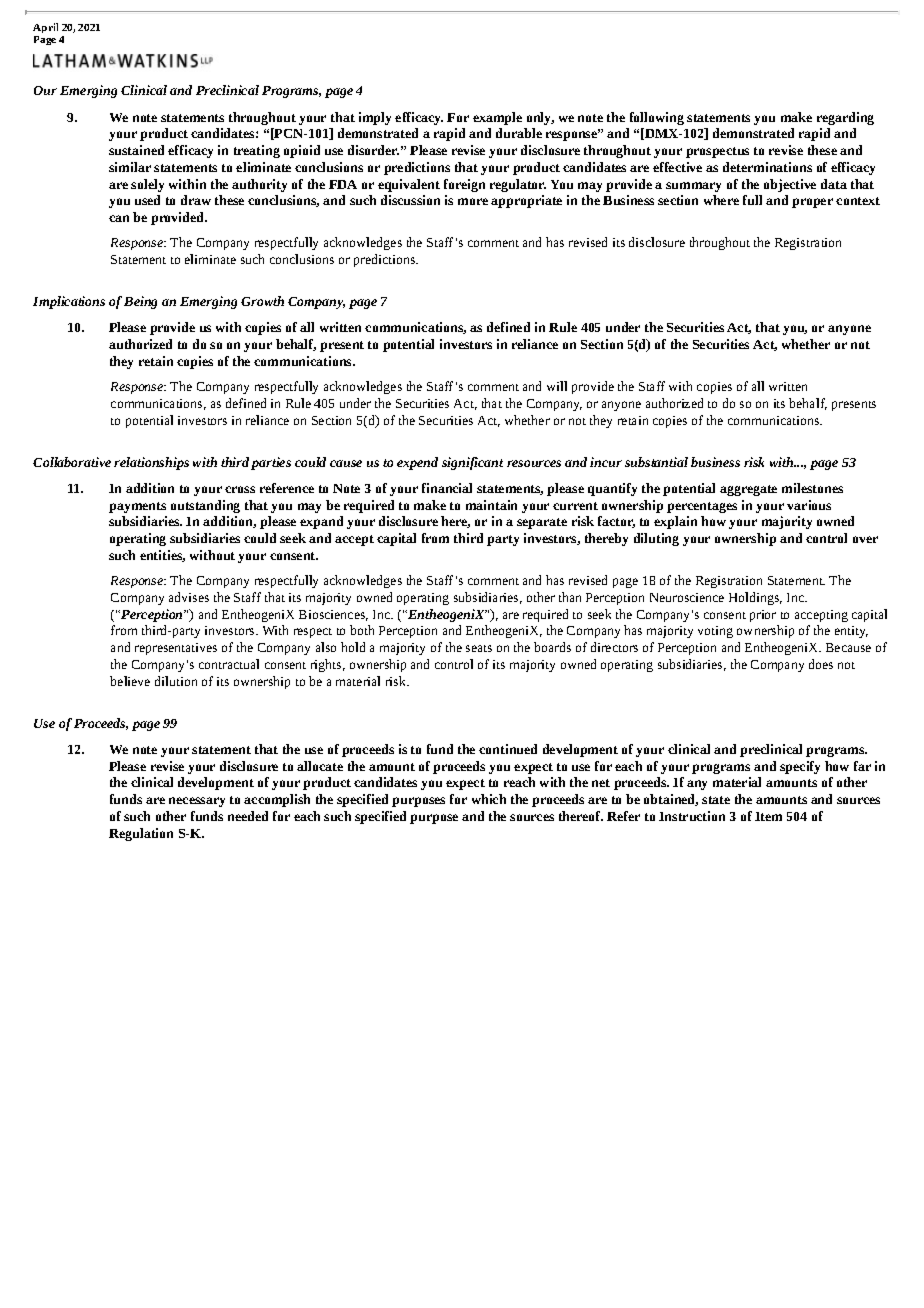 This screenshot has height=1308, width=924. Describe the element at coordinates (472, 463) in the screenshot. I see `significant` at that location.
